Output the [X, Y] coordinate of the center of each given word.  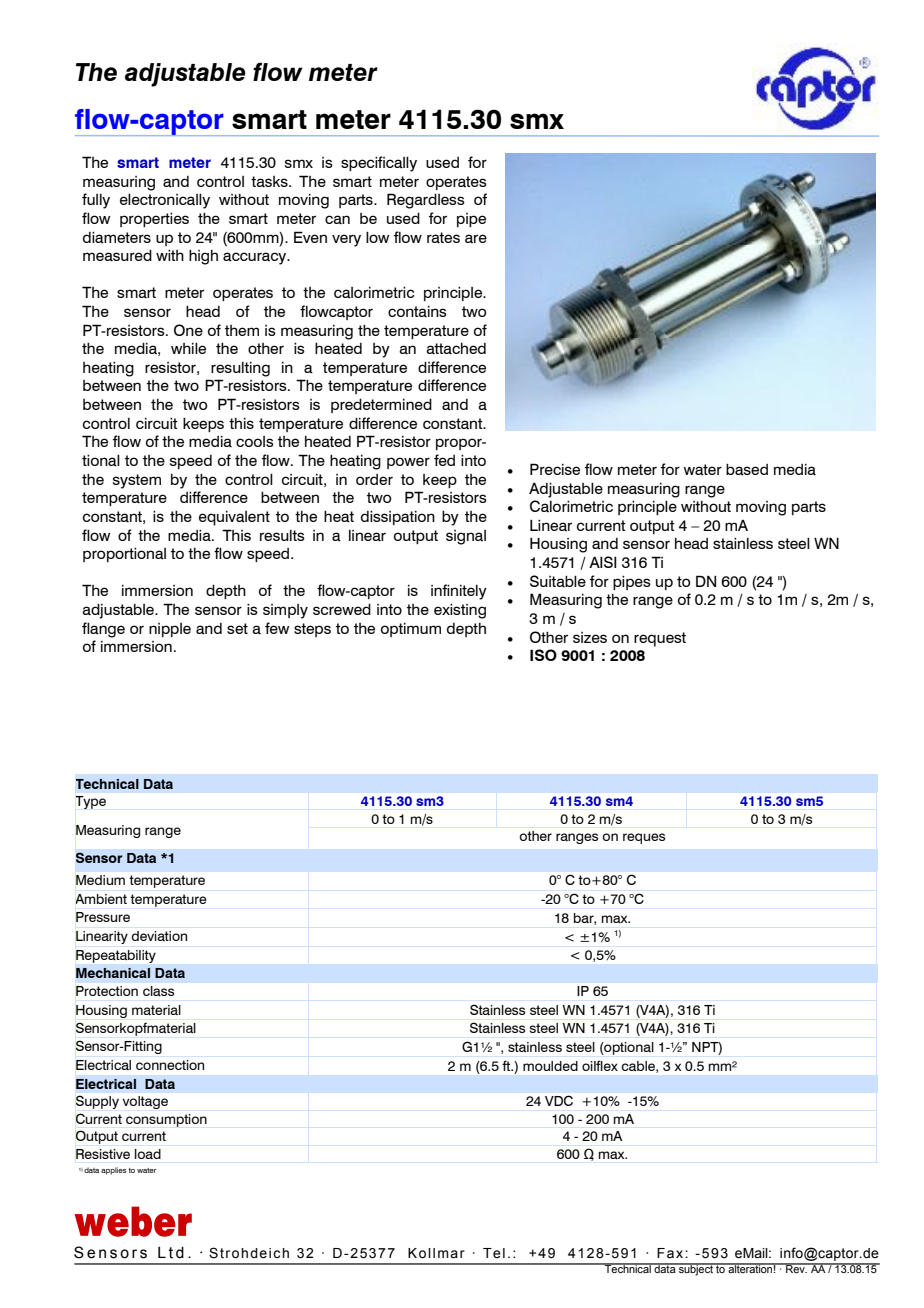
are [476, 238]
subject [696, 1269]
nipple [170, 630]
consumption [166, 1120]
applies [114, 1171]
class [158, 991]
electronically [165, 201]
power [408, 463]
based [747, 470]
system [137, 481]
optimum [411, 630]
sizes [590, 637]
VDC [559, 1101]
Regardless [426, 201]
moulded [550, 1066]
